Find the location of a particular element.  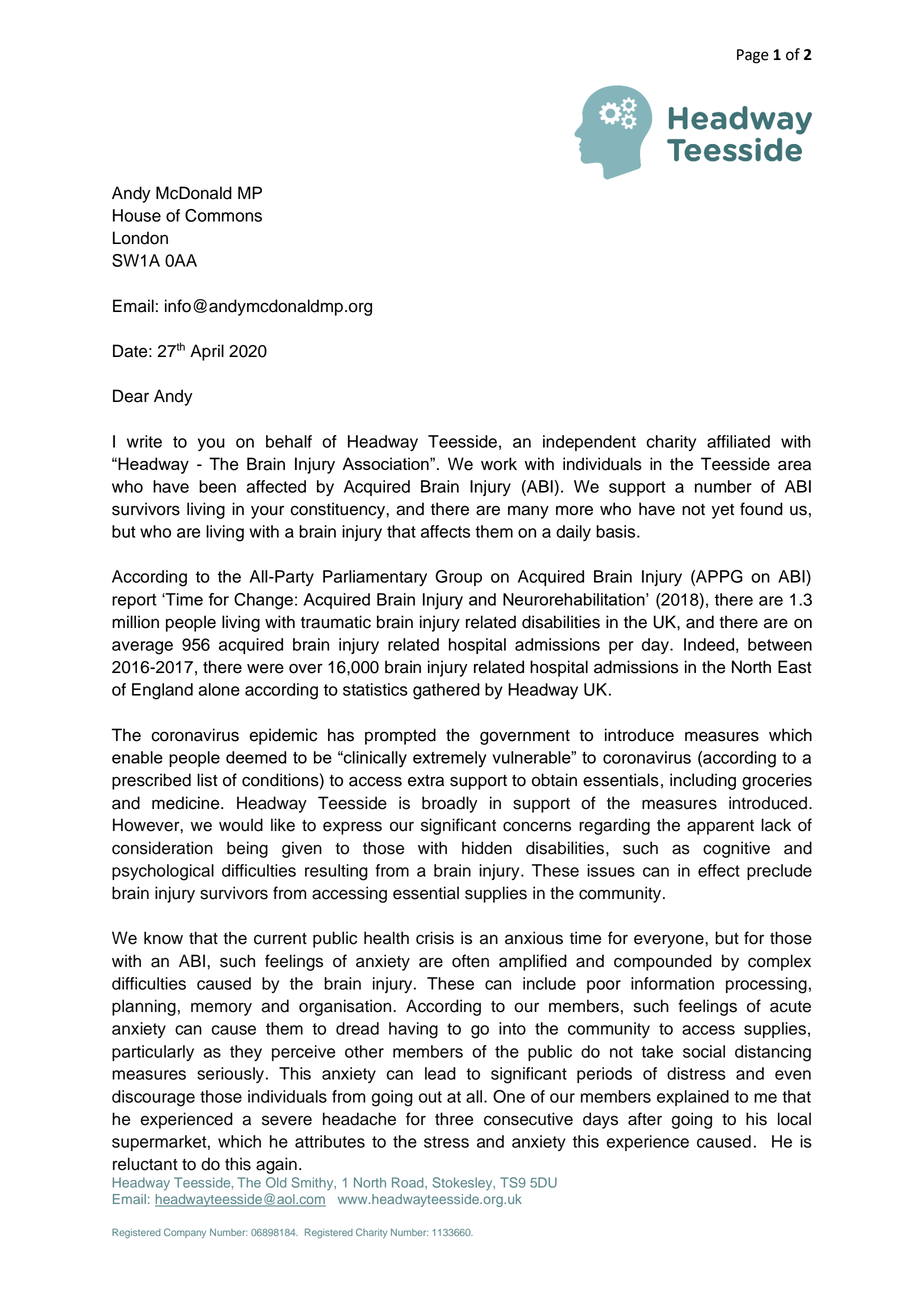

three is located at coordinates (454, 1119).
